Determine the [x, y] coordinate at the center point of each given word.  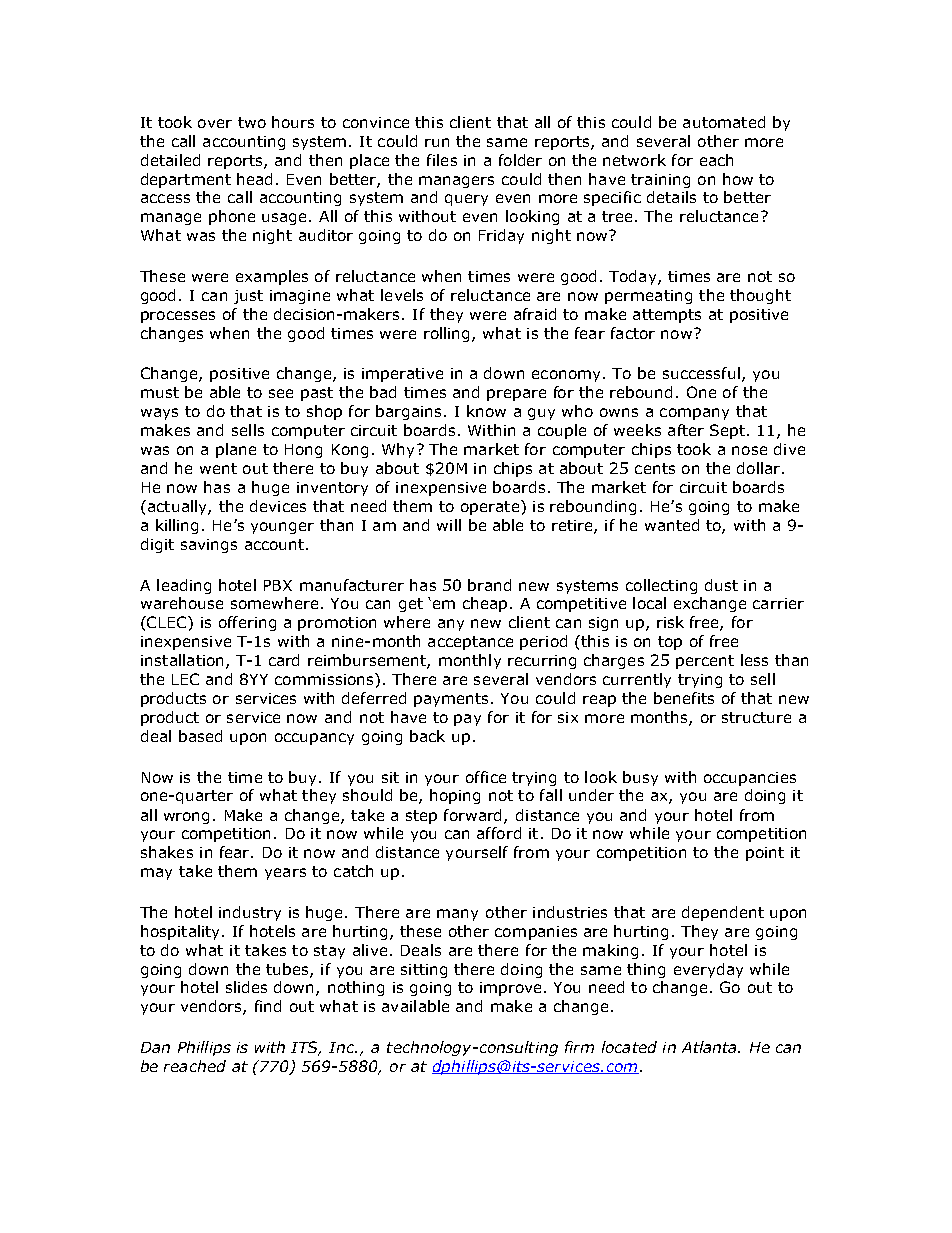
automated [724, 122]
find [268, 1006]
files [442, 160]
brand [489, 585]
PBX [278, 585]
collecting [661, 586]
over [215, 123]
